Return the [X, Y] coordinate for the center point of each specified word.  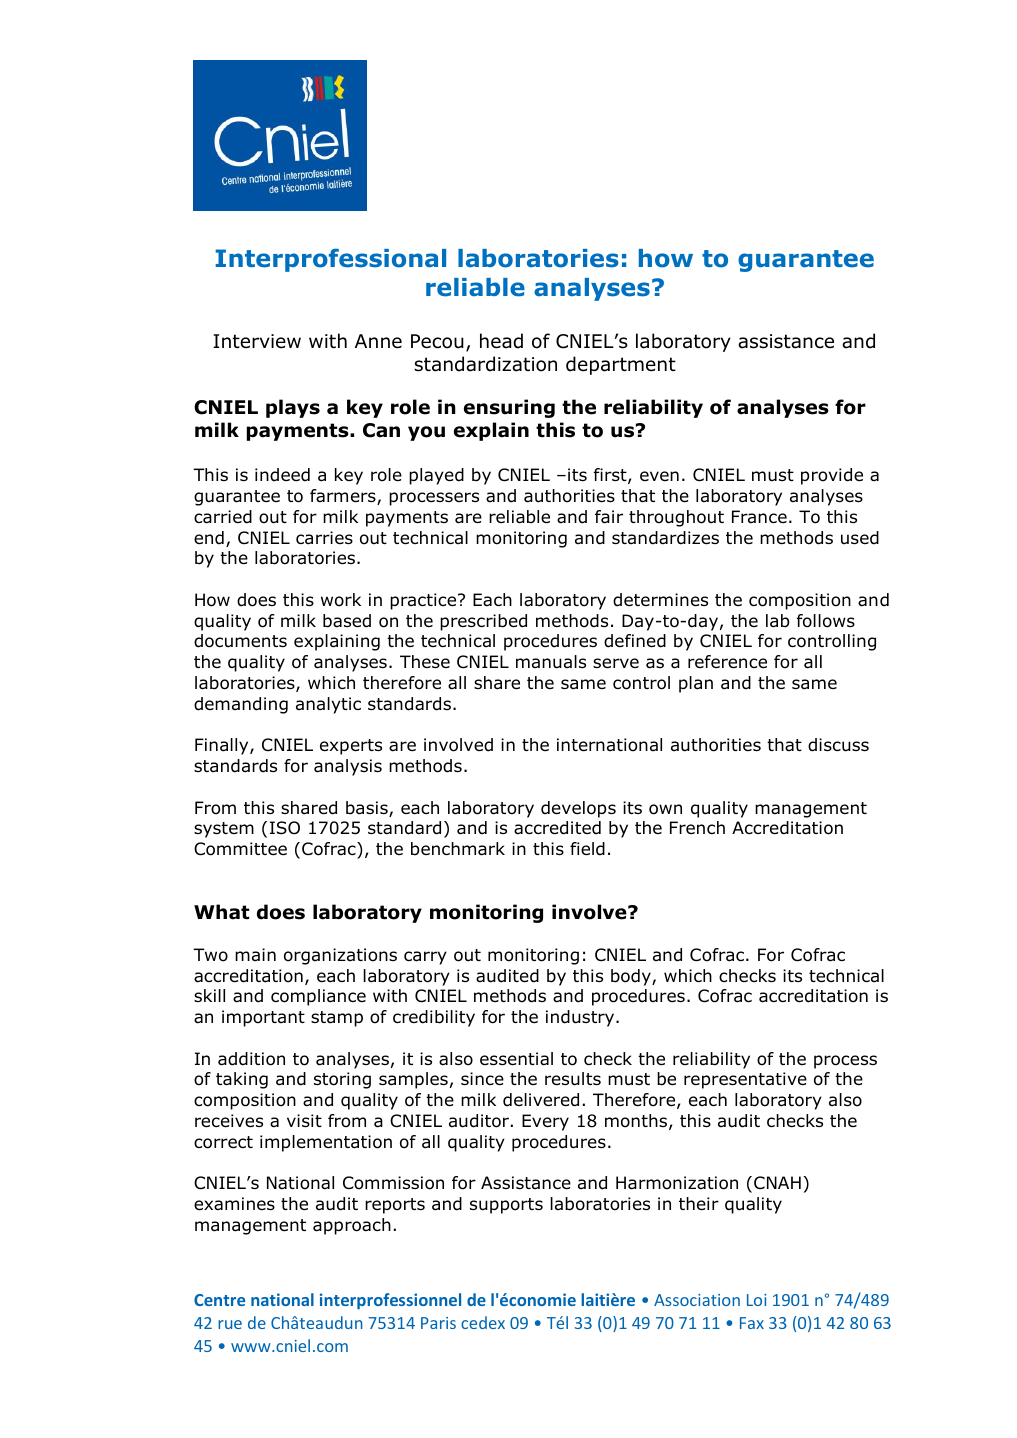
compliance [318, 997]
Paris [438, 1323]
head [501, 341]
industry [581, 1018]
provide [832, 476]
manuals [551, 662]
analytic [328, 705]
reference [727, 662]
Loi [757, 1300]
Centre [219, 1300]
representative [745, 1080]
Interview [257, 341]
